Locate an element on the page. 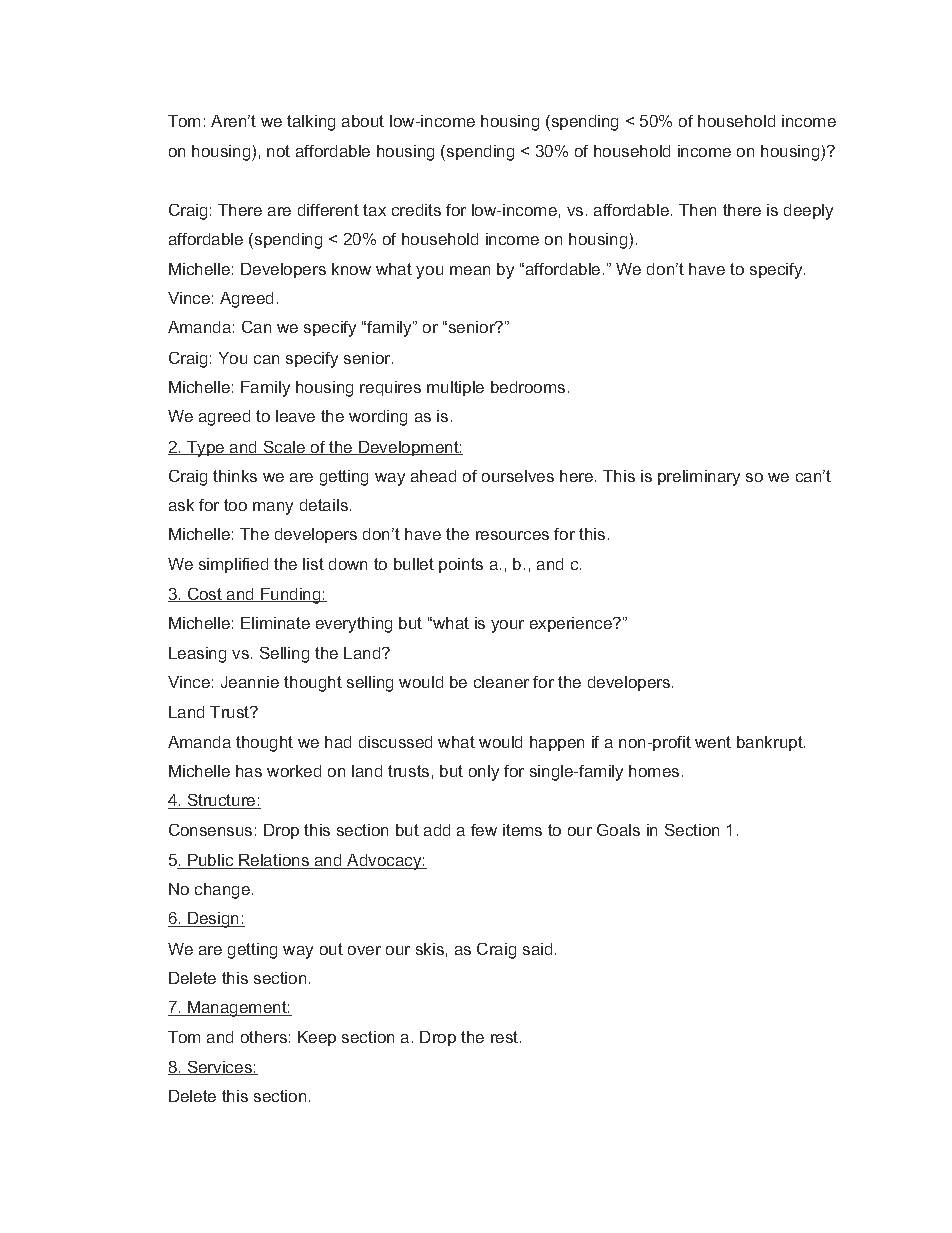  homes is located at coordinates (654, 771).
